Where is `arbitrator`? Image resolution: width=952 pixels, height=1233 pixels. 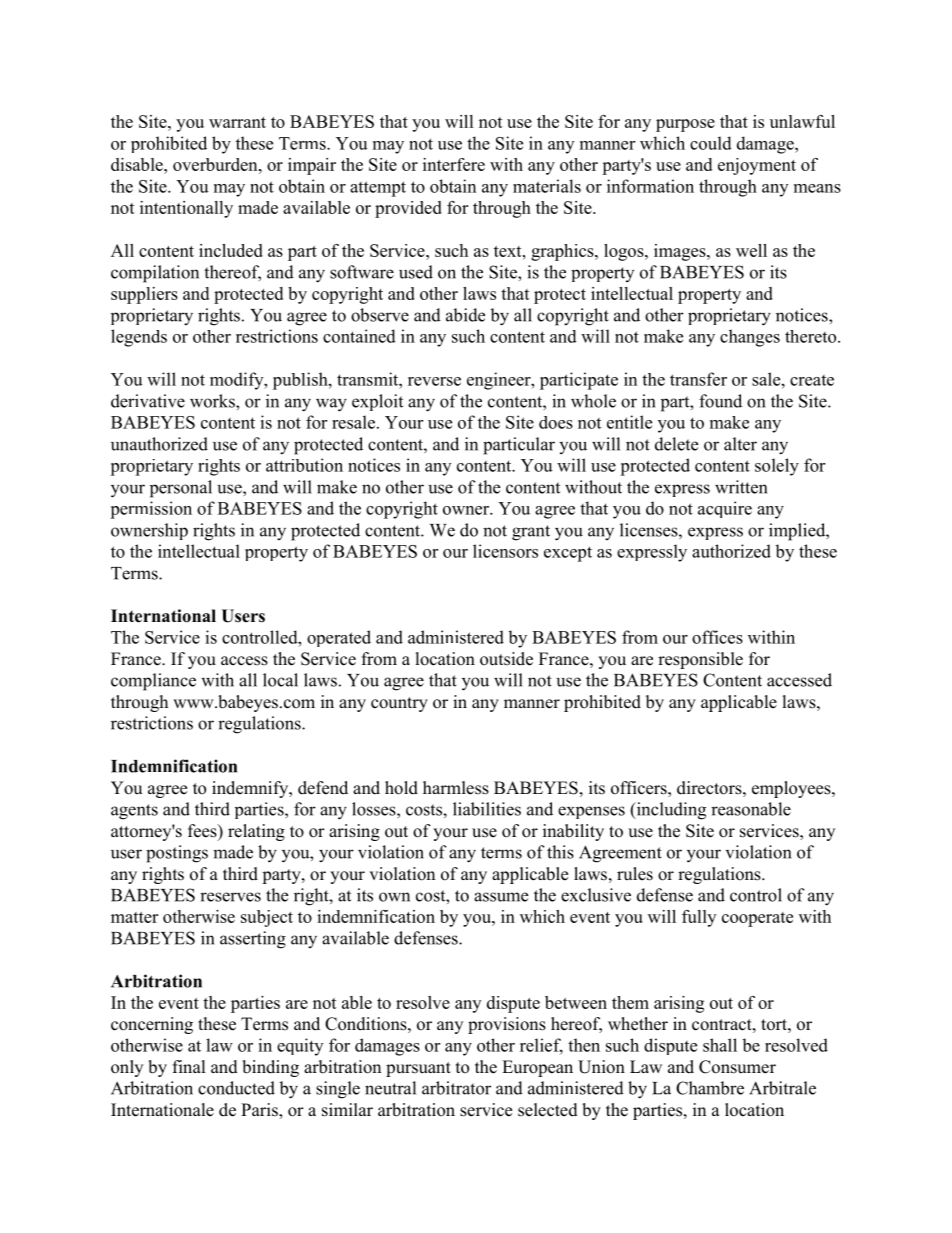 arbitrator is located at coordinates (456, 1088).
